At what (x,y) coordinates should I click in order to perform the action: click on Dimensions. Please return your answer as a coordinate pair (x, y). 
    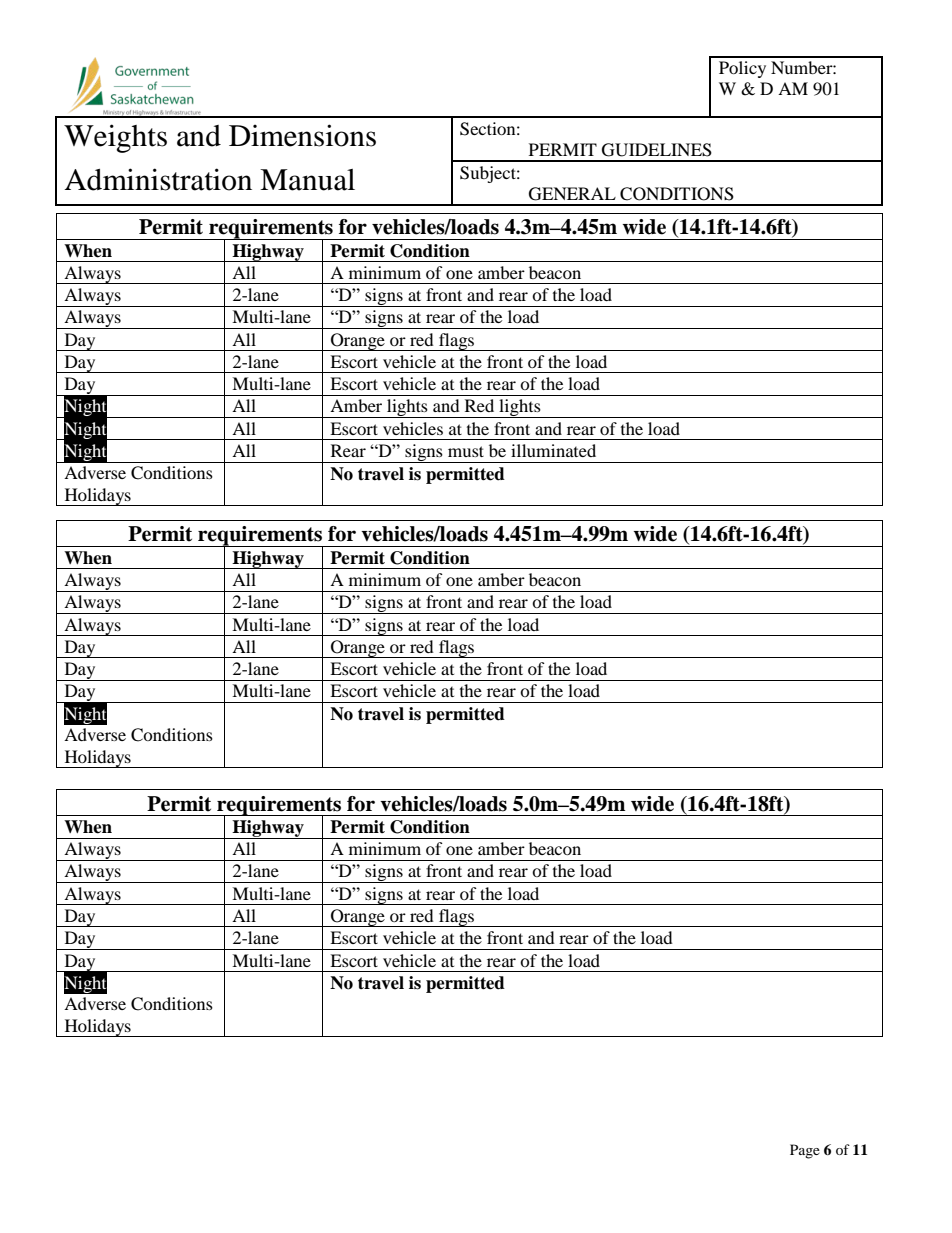
    Looking at the image, I should click on (302, 135).
